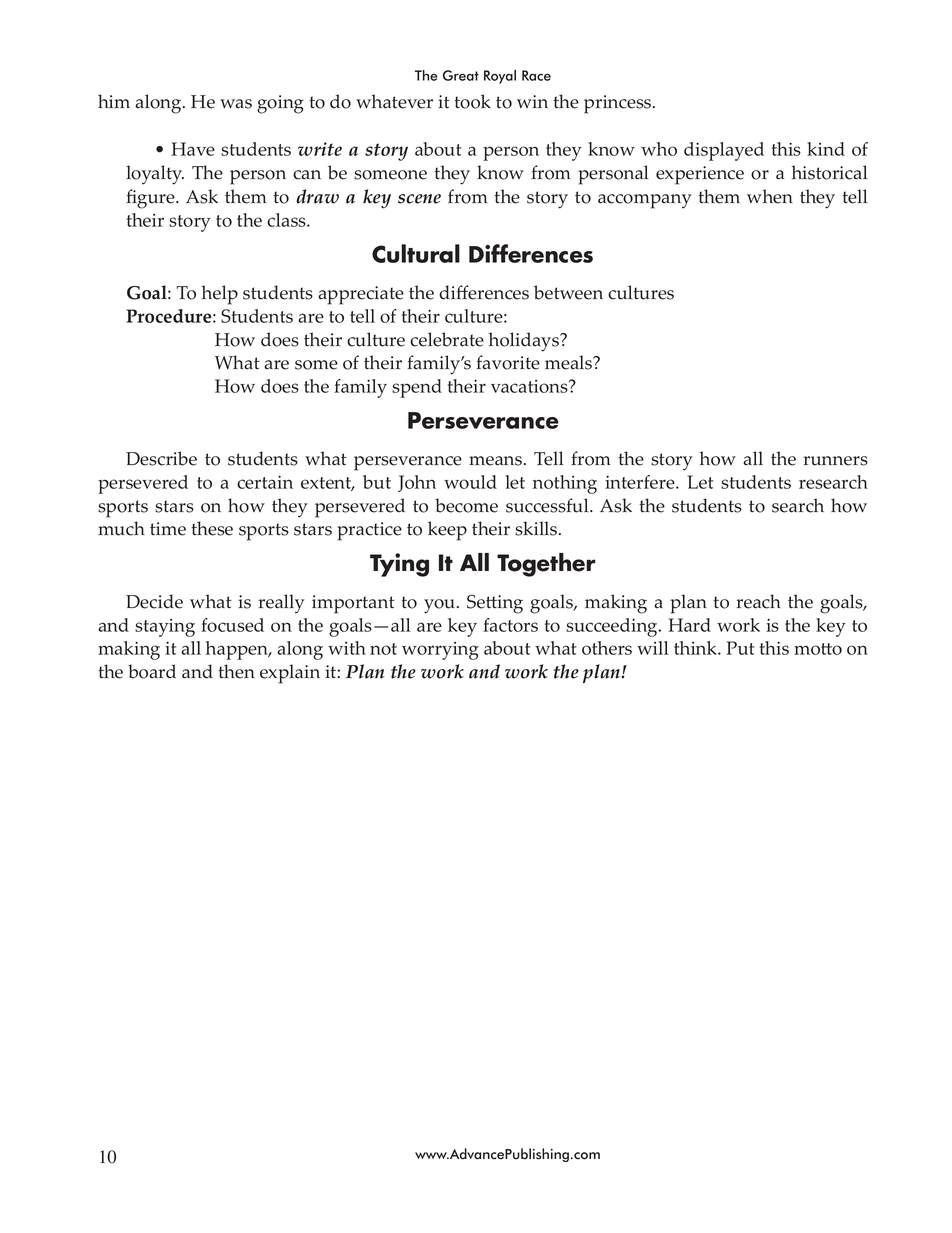  What do you see at coordinates (619, 104) in the image?
I see `princess` at bounding box center [619, 104].
